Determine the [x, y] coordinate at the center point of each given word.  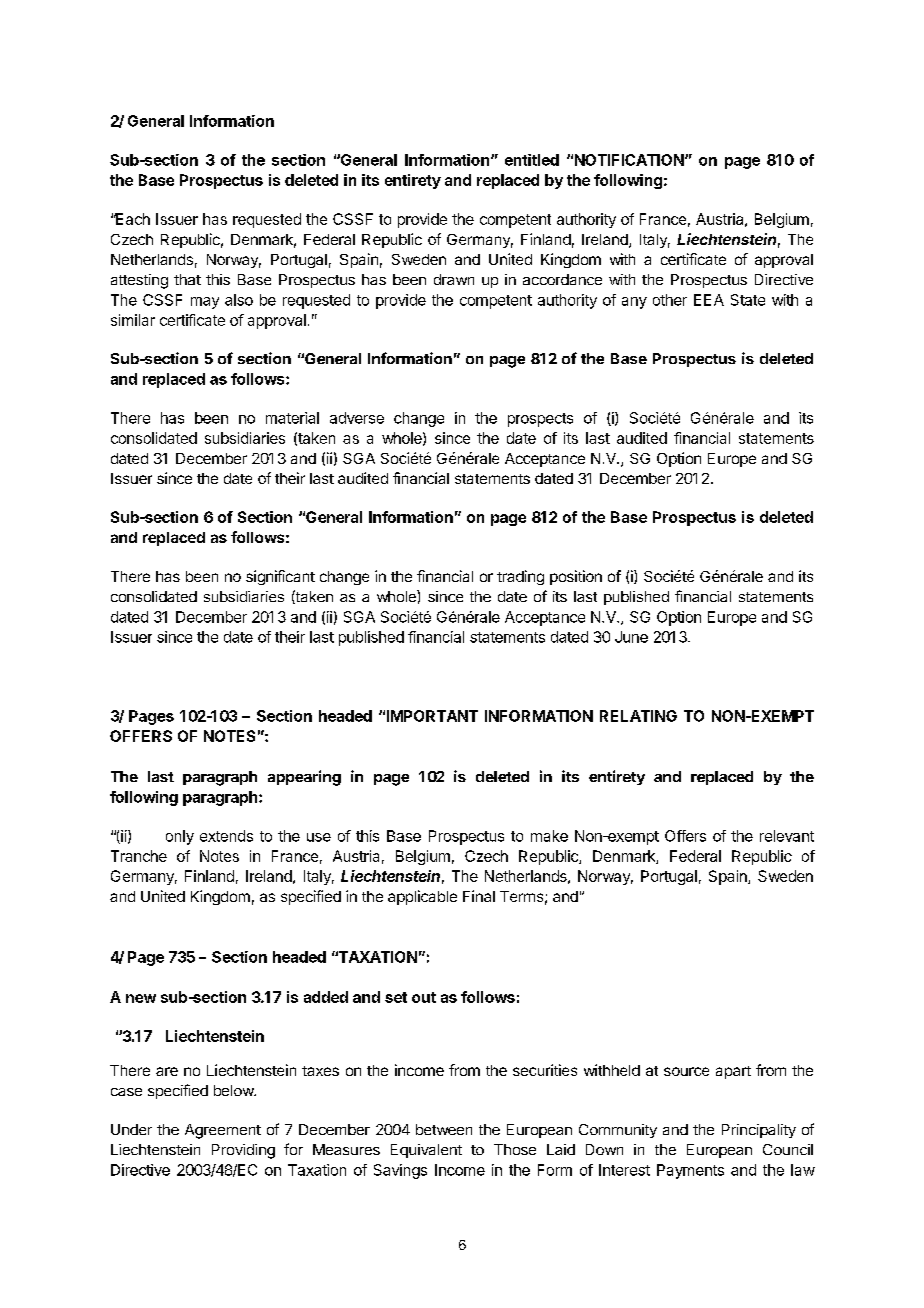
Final [479, 896]
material [292, 418]
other [670, 300]
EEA [709, 300]
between [444, 1129]
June [631, 637]
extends [226, 836]
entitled [532, 160]
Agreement [223, 1131]
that [187, 279]
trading [520, 577]
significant [280, 577]
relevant [787, 836]
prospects [540, 420]
